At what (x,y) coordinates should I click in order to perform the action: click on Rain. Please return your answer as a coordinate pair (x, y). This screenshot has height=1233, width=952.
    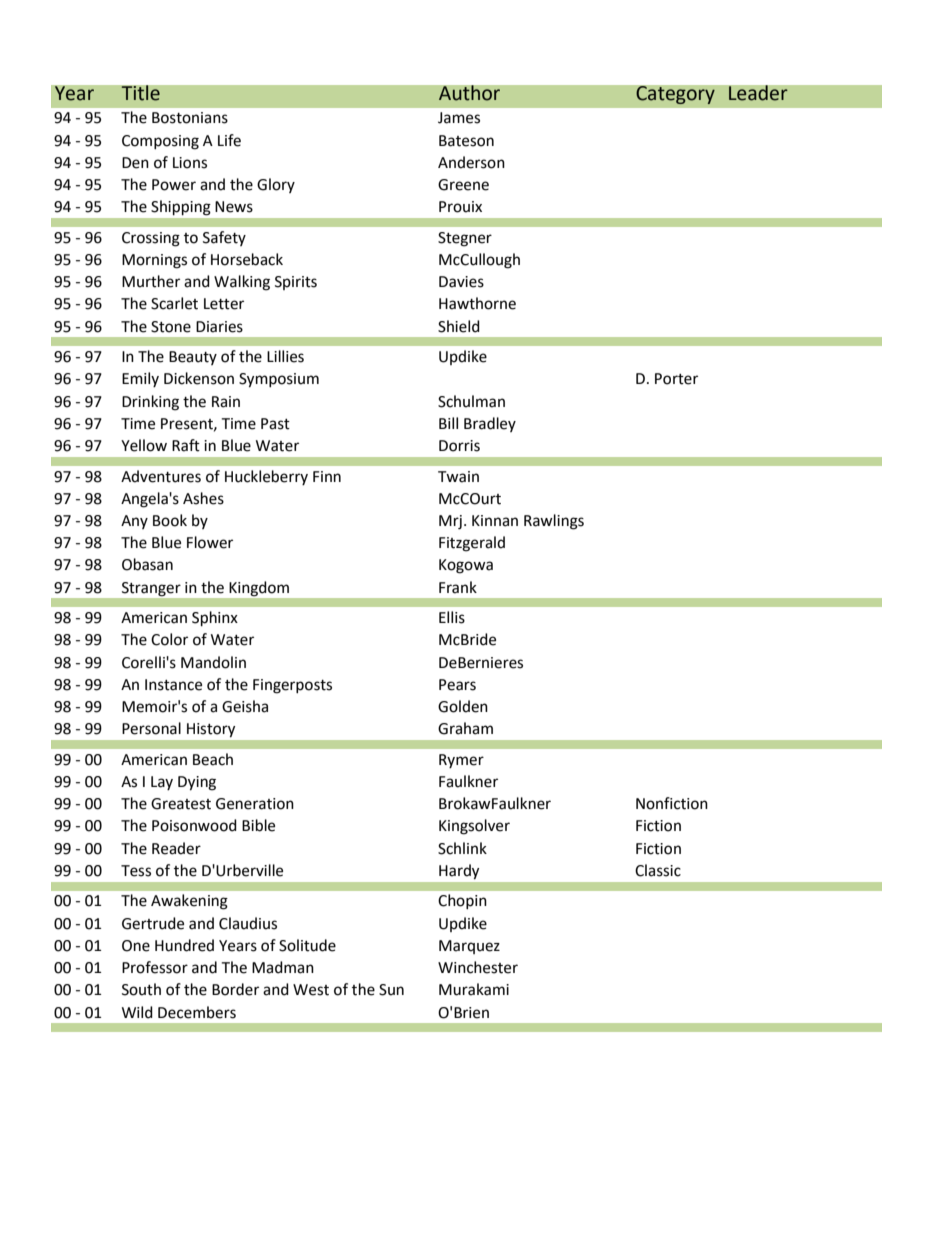
    Looking at the image, I should click on (226, 402).
